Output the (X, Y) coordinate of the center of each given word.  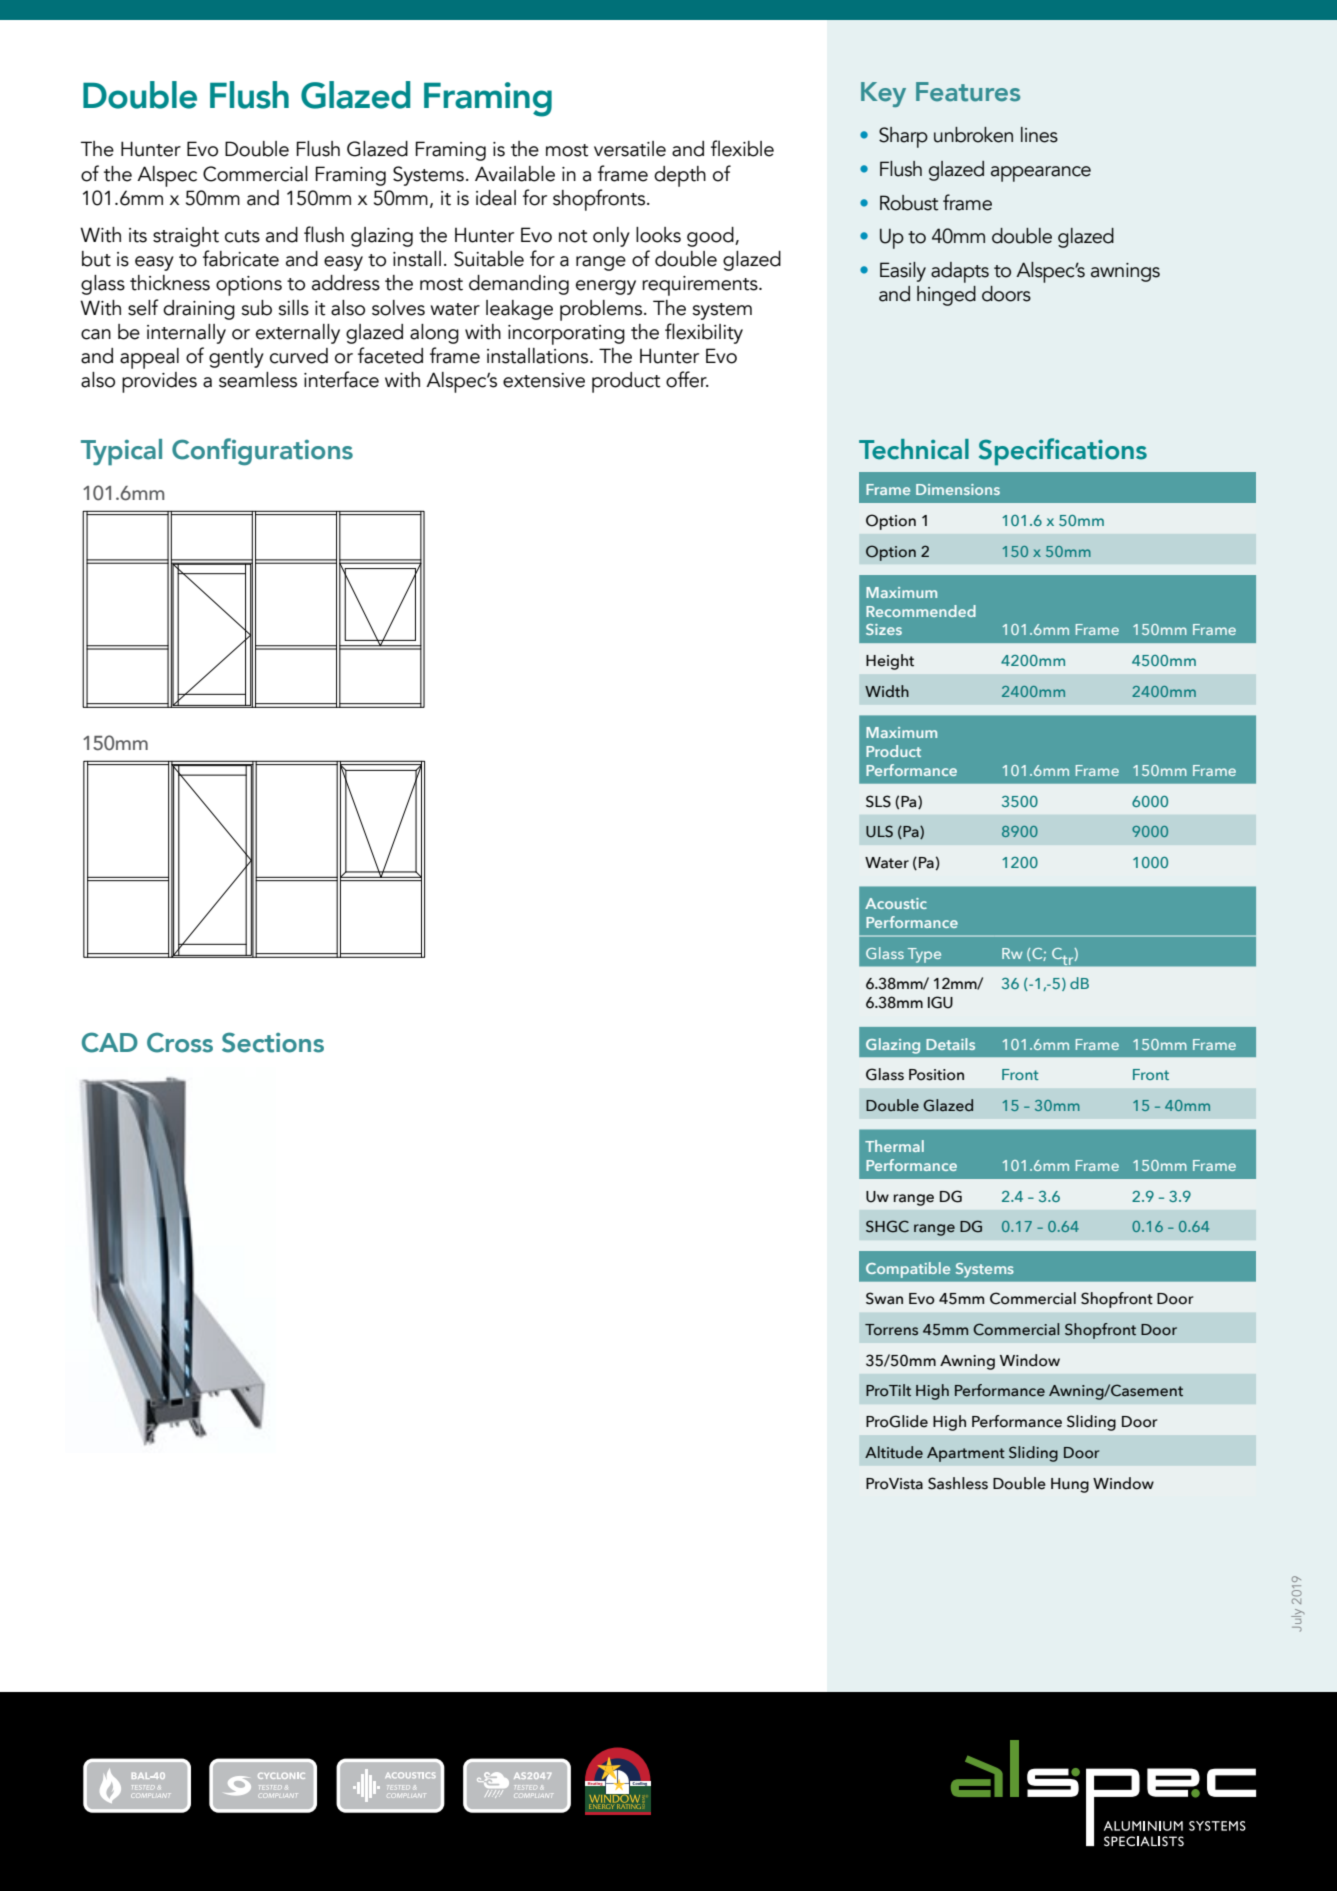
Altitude (894, 1452)
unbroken (973, 135)
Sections (273, 1042)
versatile (630, 149)
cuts (242, 236)
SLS (878, 801)
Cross (180, 1042)
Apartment (966, 1454)
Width (887, 691)
